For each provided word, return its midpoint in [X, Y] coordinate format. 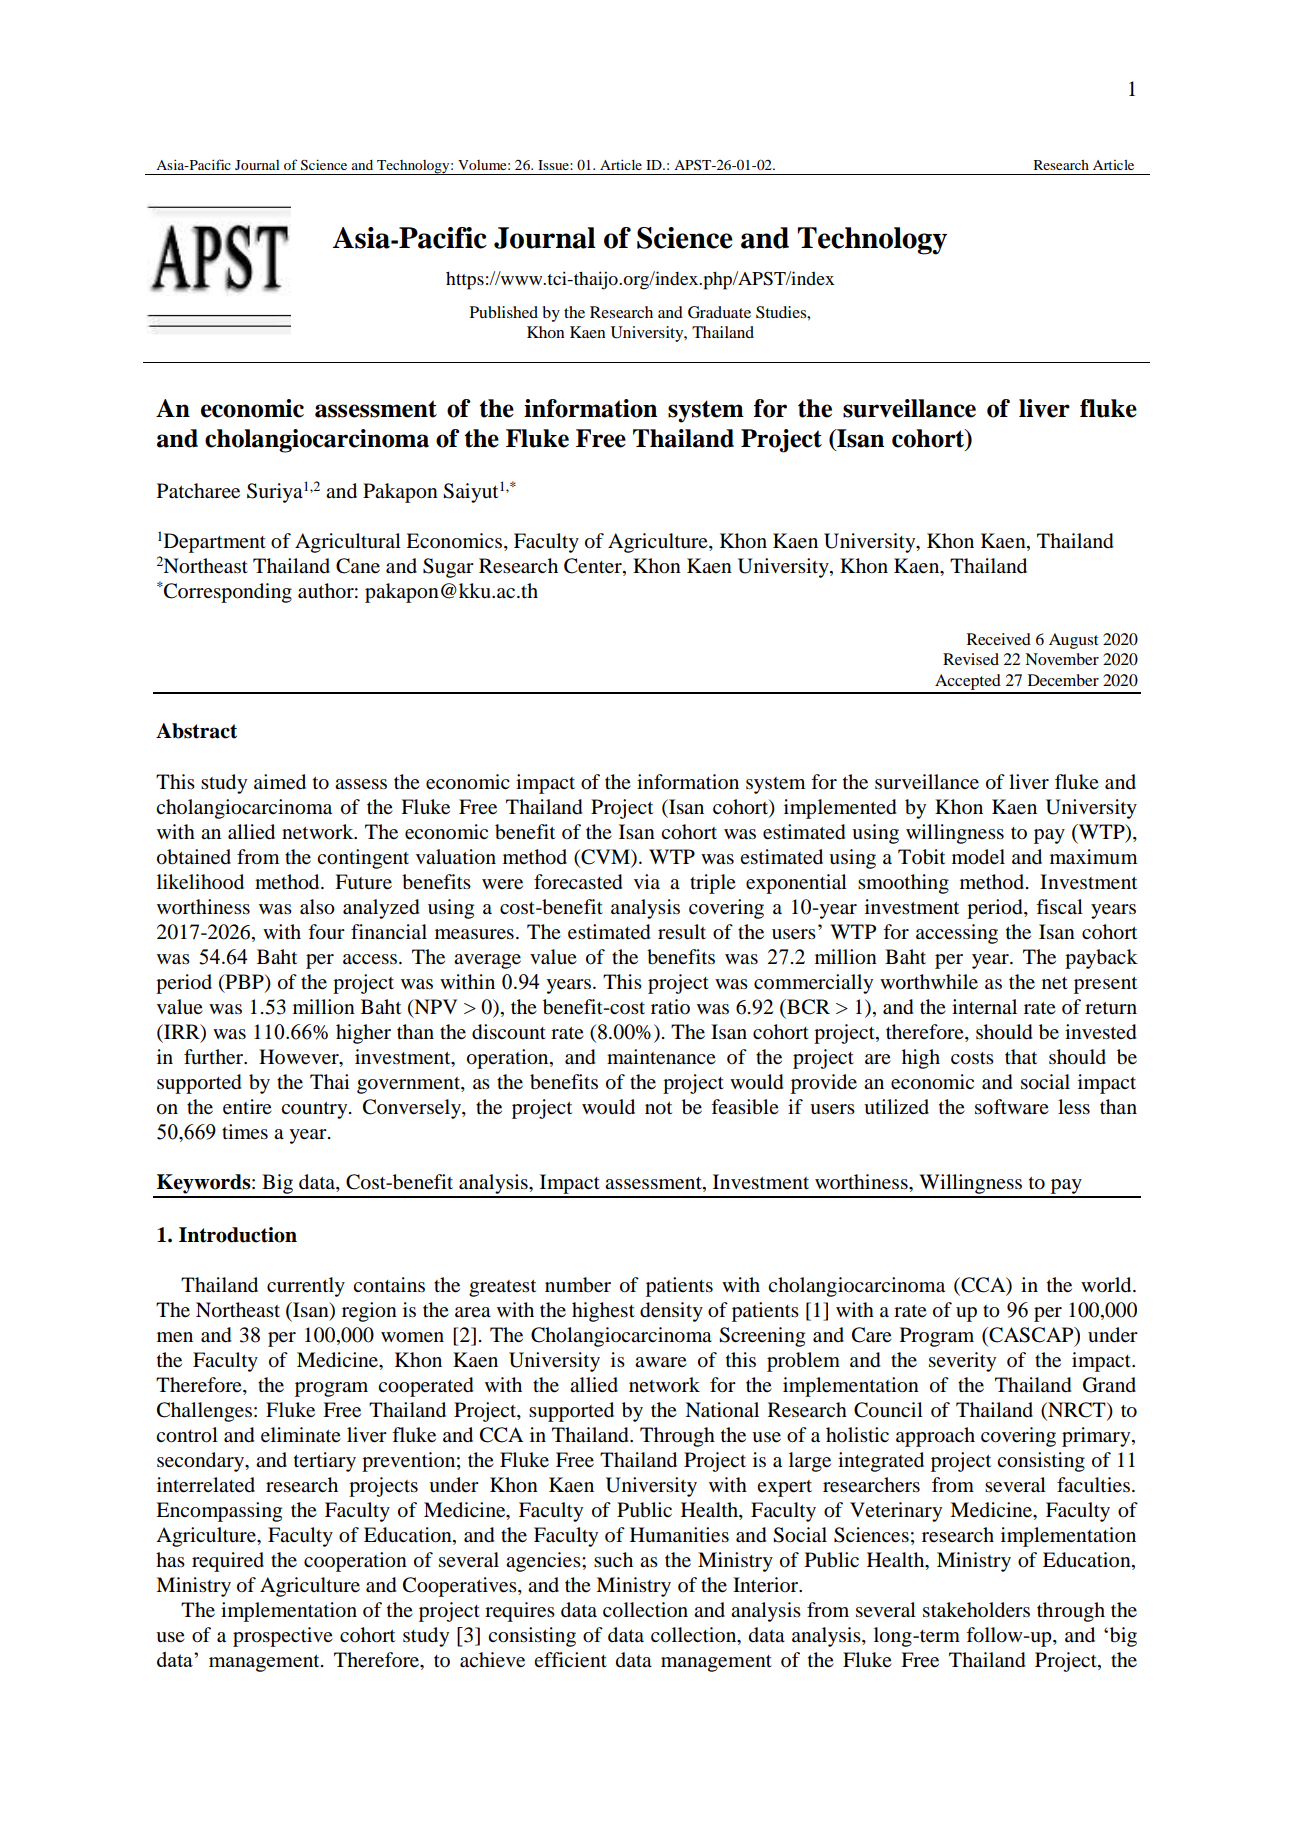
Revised [971, 659]
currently [306, 1287]
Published [504, 312]
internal [984, 1007]
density [671, 1312]
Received [999, 639]
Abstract [196, 731]
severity [962, 1362]
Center [594, 567]
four [326, 932]
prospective [283, 1637]
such [613, 1559]
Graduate [719, 312]
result [682, 932]
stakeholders [976, 1610]
